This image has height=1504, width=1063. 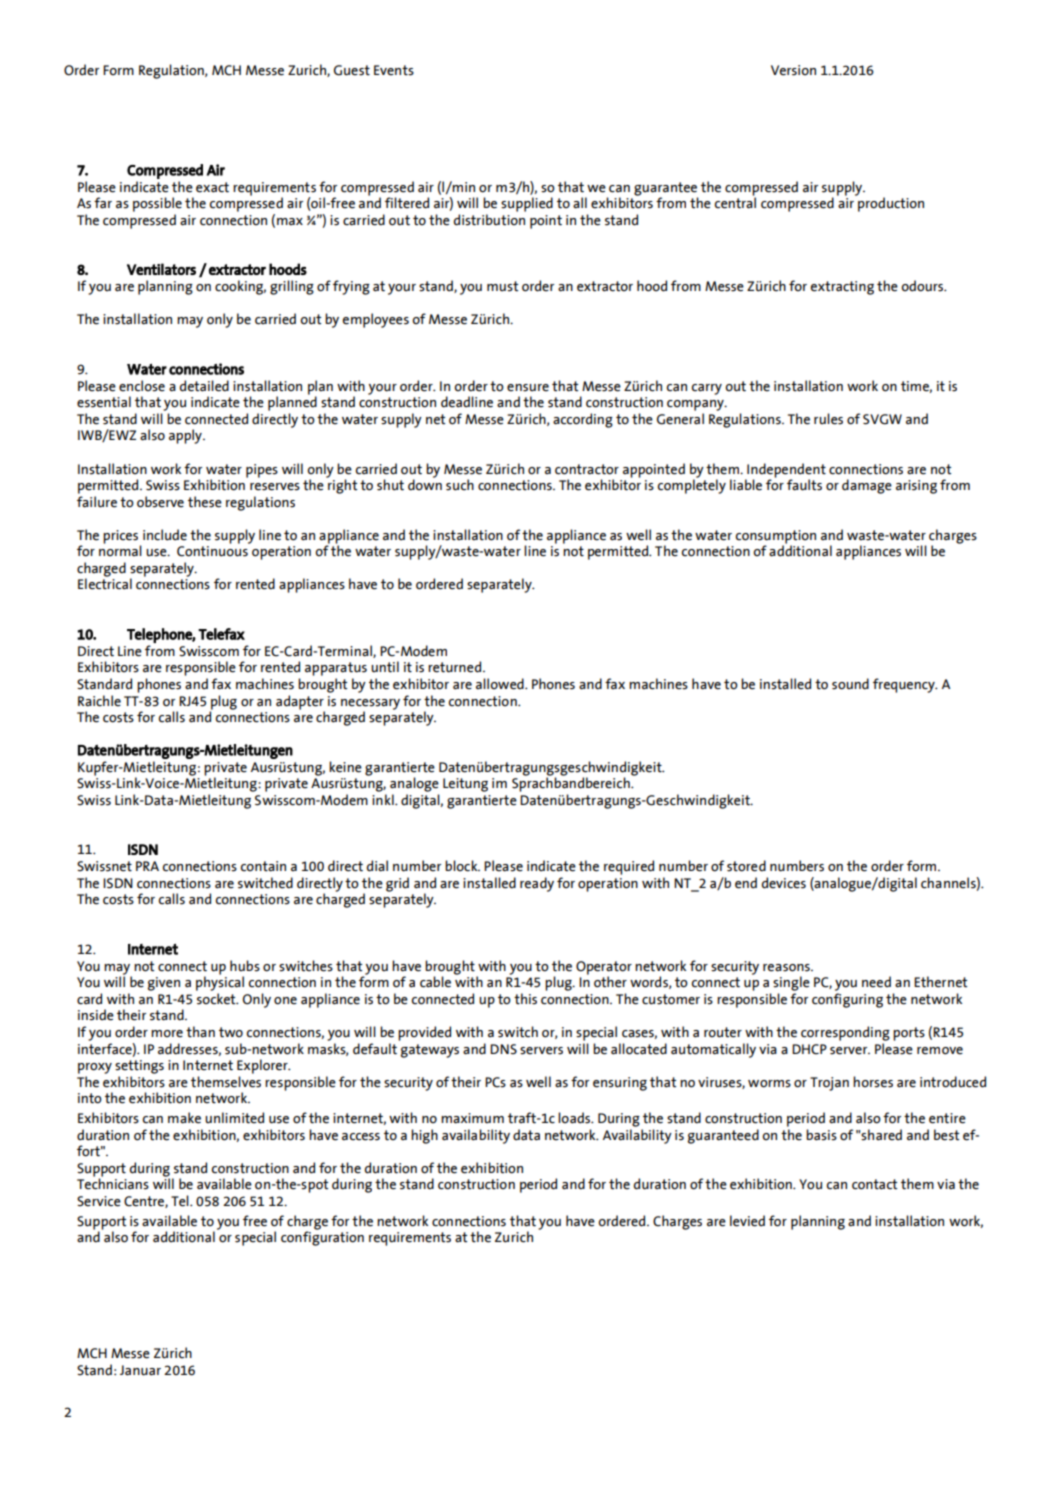 I want to click on Technicians, so click(x=113, y=1183).
